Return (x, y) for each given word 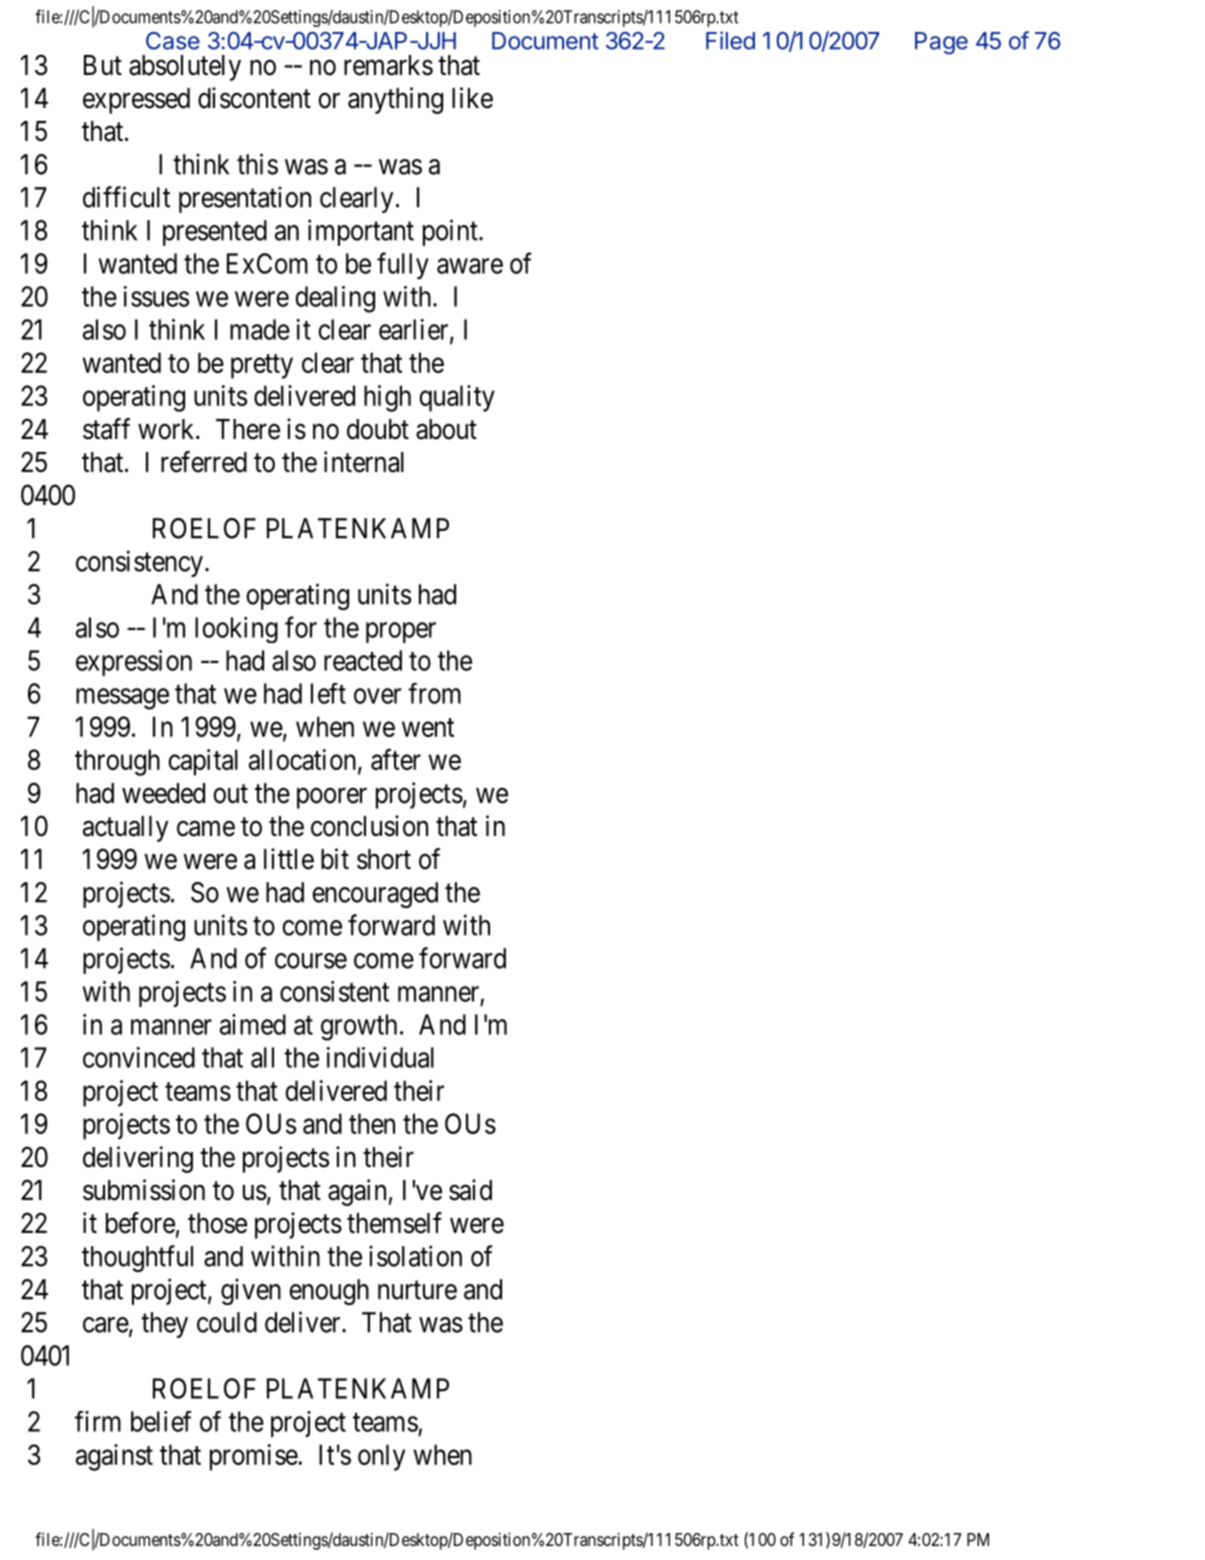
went (428, 727)
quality (457, 398)
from (434, 693)
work (167, 429)
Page (941, 43)
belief (161, 1421)
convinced (139, 1057)
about (446, 429)
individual (380, 1057)
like (472, 98)
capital (203, 762)
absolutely (185, 68)
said (470, 1190)
